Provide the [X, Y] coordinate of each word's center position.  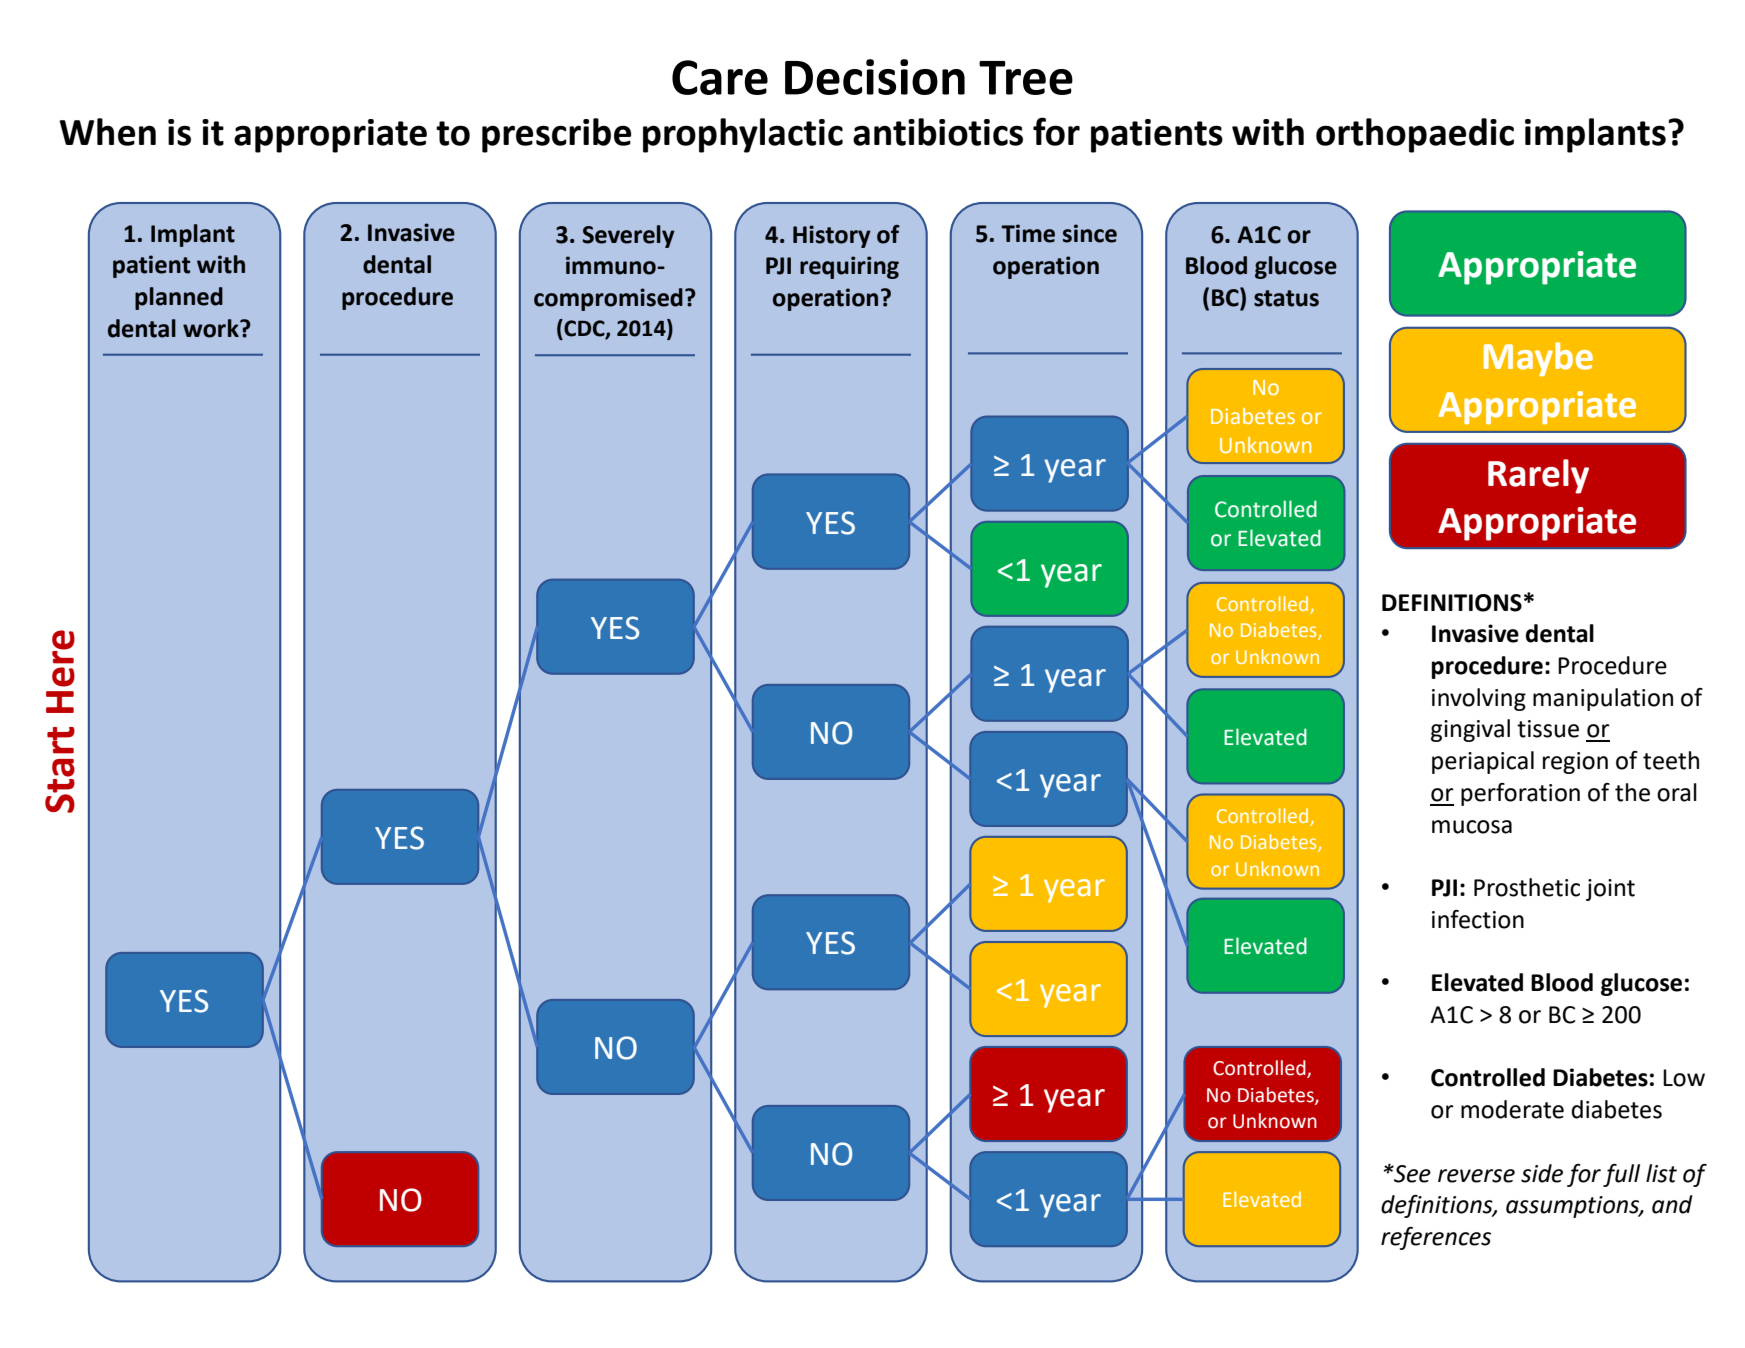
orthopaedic [1415, 135]
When [107, 132]
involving [1479, 699]
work [212, 328]
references [1436, 1238]
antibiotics [938, 132]
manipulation [1603, 699]
